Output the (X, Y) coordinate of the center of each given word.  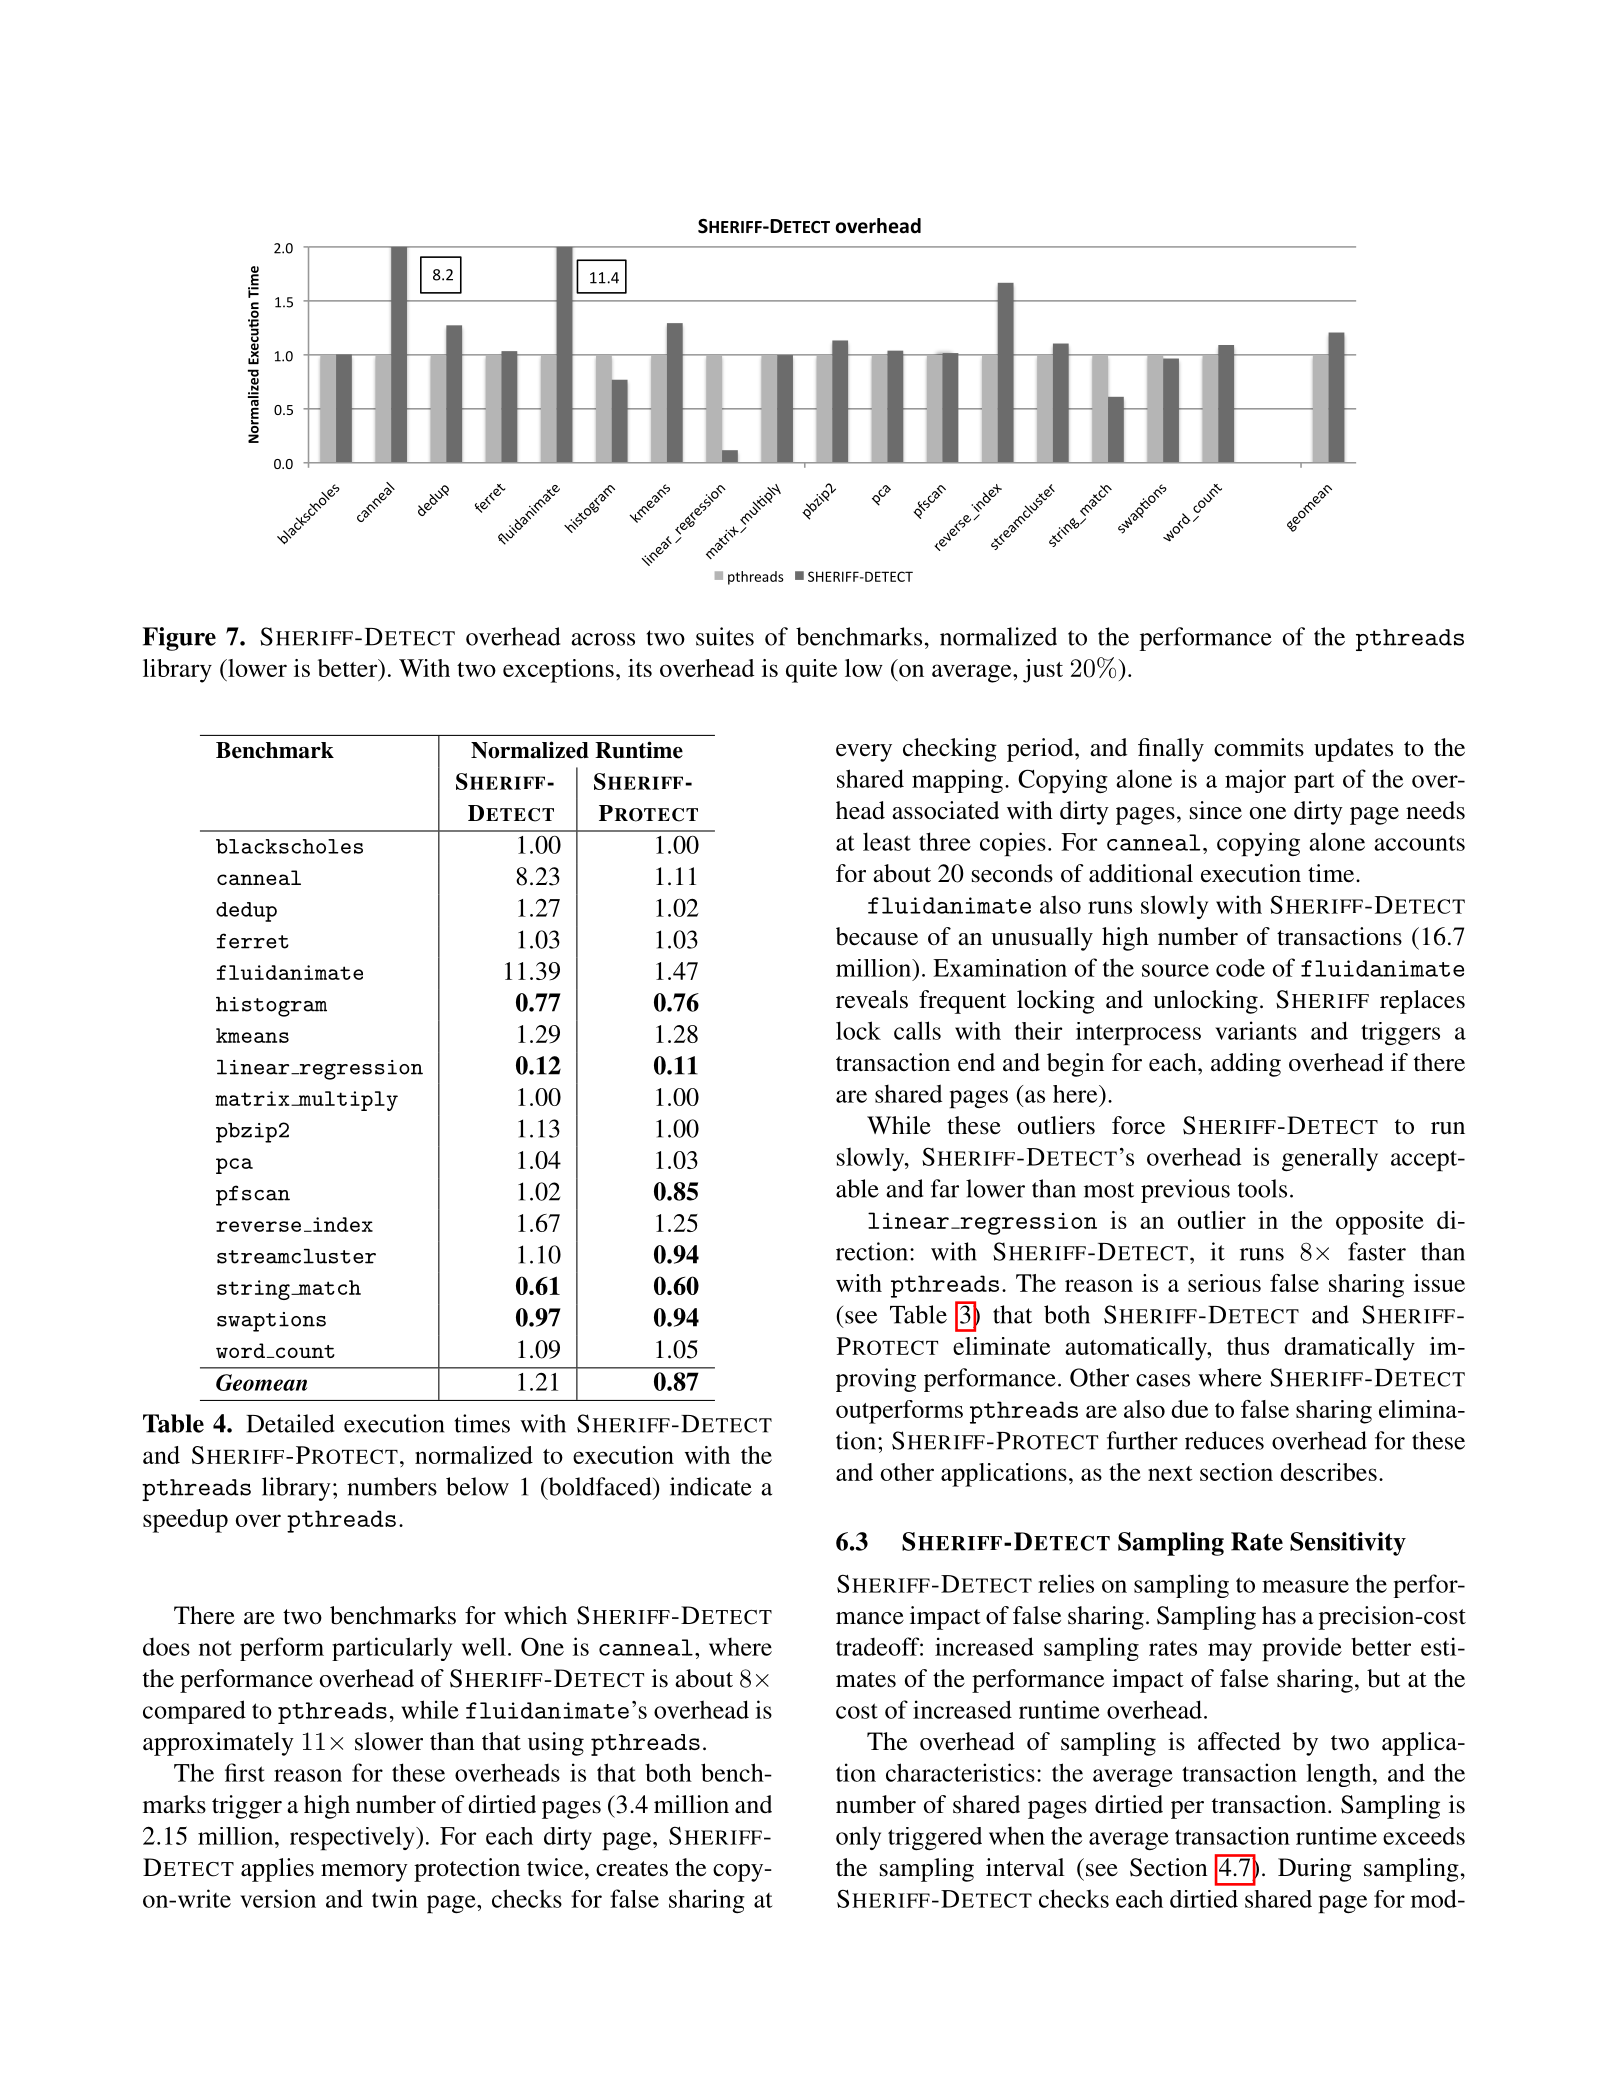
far (945, 1188)
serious (1224, 1283)
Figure (179, 639)
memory (364, 1873)
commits (1259, 747)
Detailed (290, 1423)
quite (811, 671)
